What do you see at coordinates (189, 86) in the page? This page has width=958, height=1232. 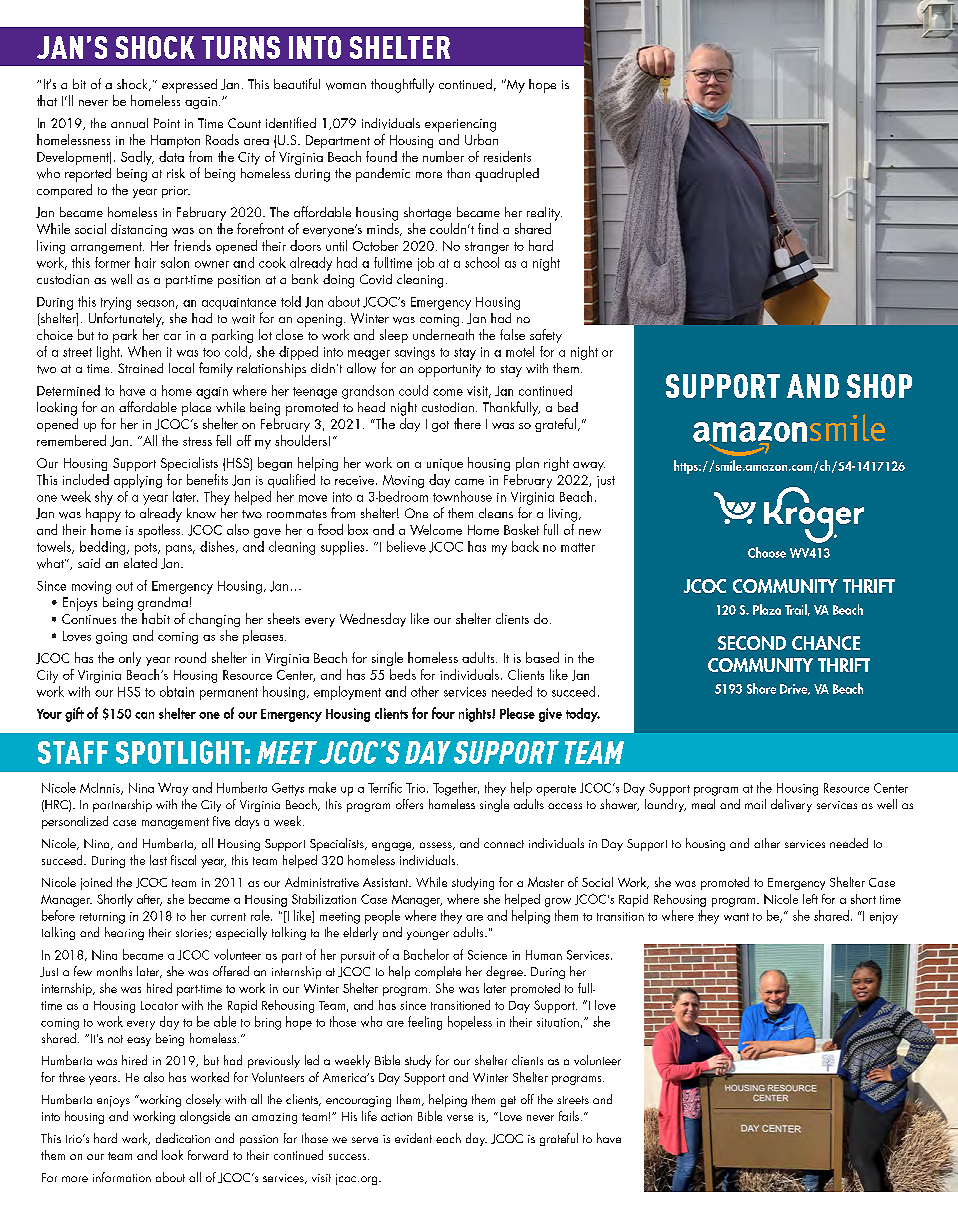 I see `expressed` at bounding box center [189, 86].
